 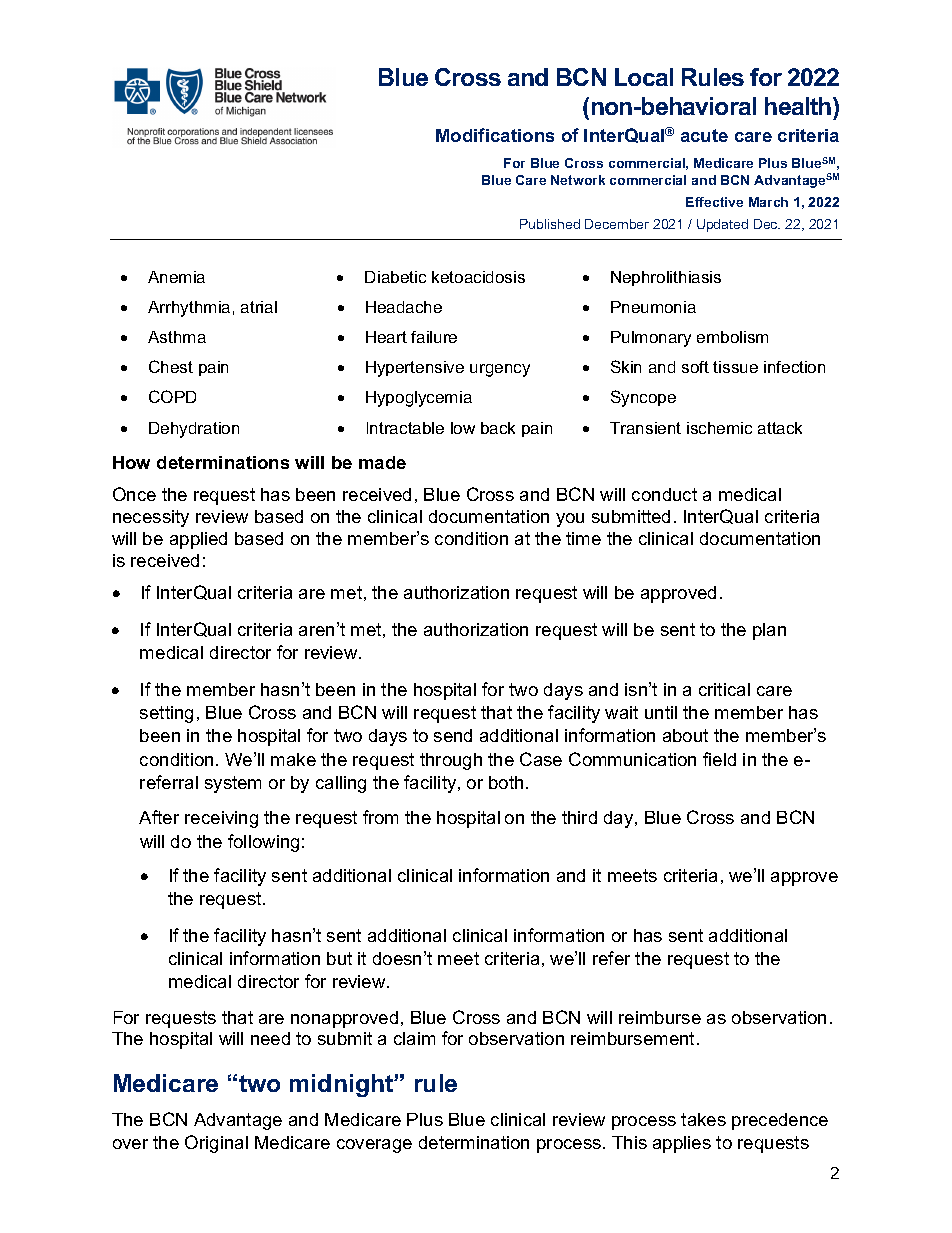 What do you see at coordinates (719, 759) in the image?
I see `field` at bounding box center [719, 759].
